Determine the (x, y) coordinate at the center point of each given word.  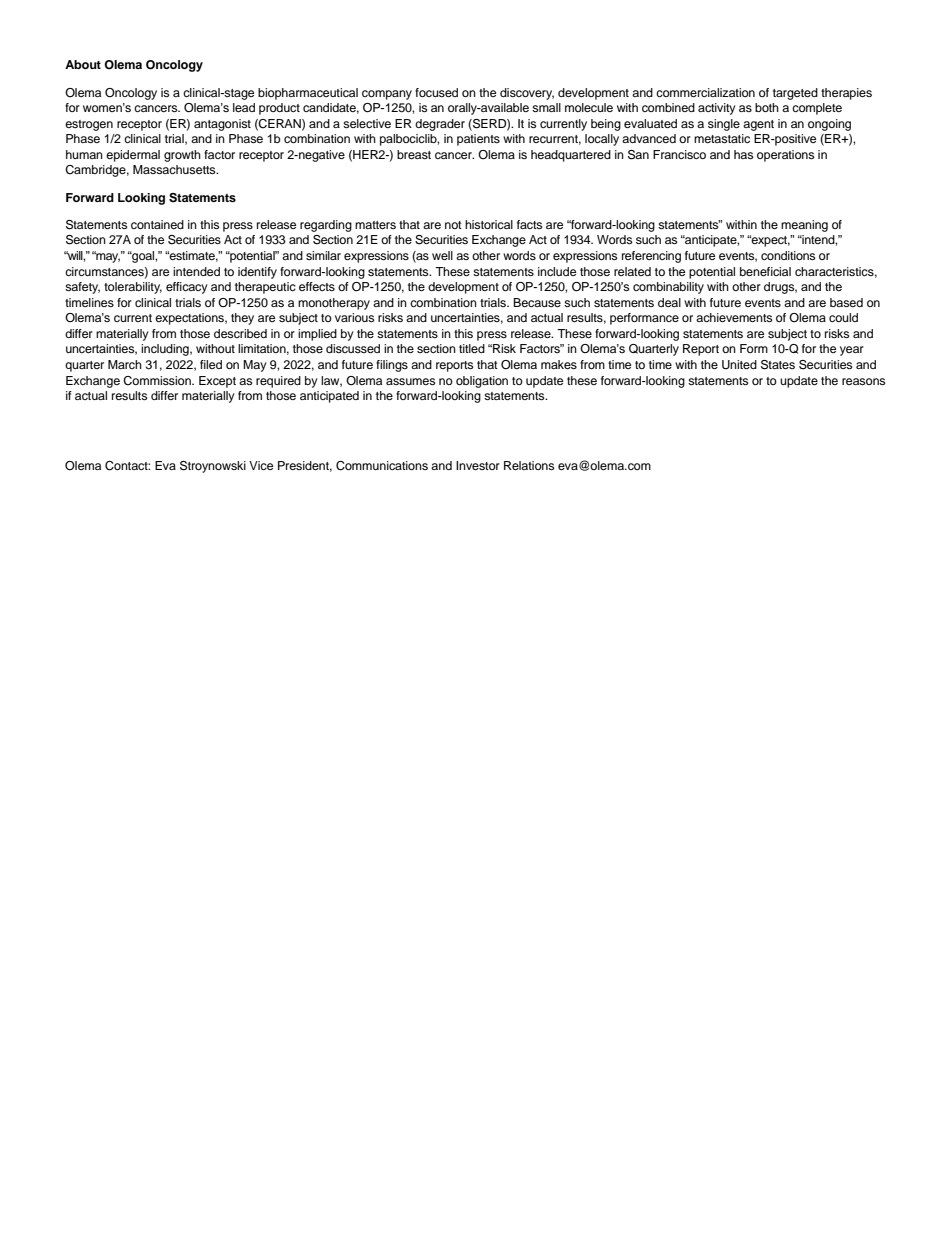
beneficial (765, 271)
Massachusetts (175, 169)
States (778, 365)
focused (436, 92)
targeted (795, 94)
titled (472, 348)
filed (211, 364)
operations (785, 156)
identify (257, 273)
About (83, 64)
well (442, 255)
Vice (261, 465)
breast (414, 154)
